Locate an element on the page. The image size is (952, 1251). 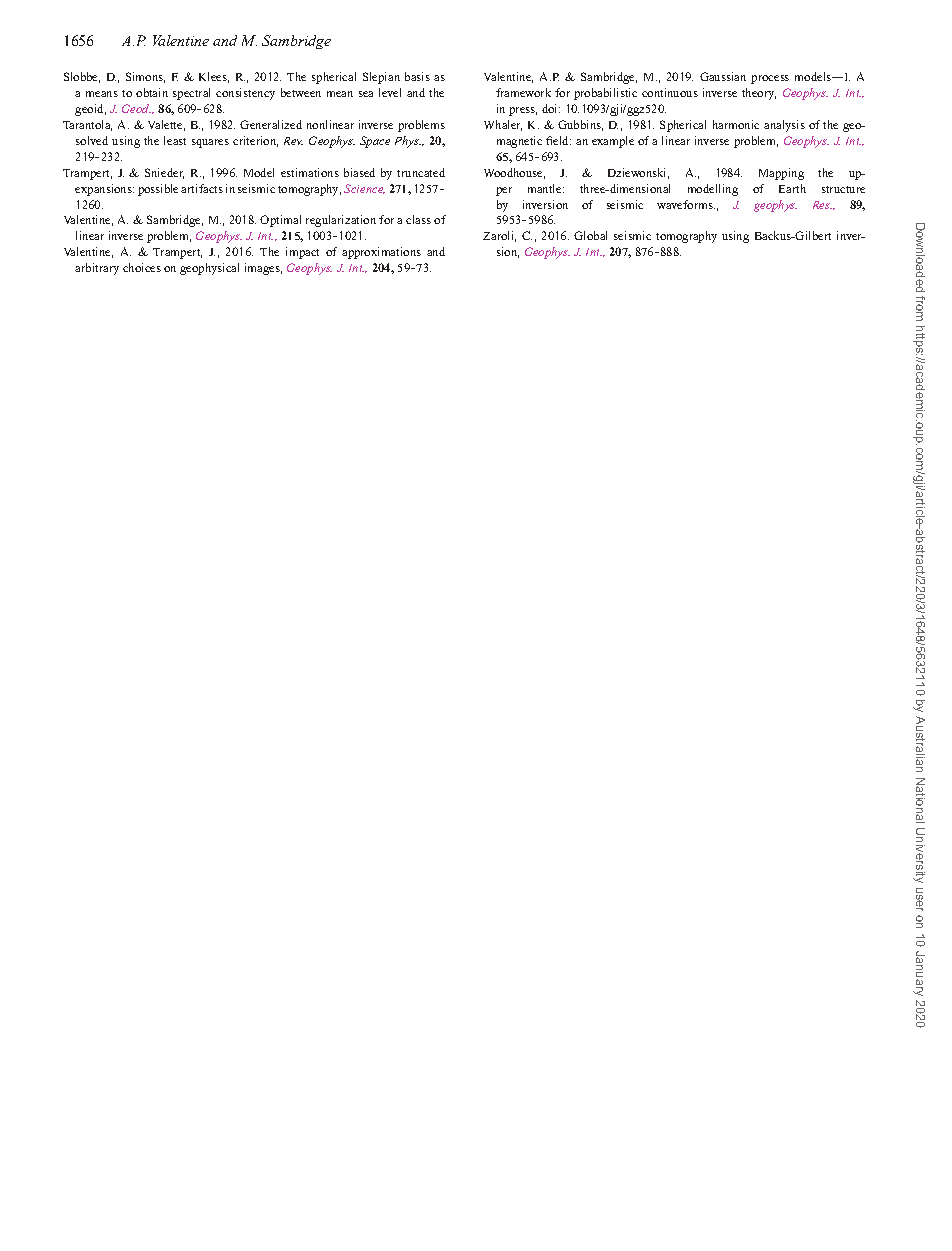
basis is located at coordinates (417, 76).
